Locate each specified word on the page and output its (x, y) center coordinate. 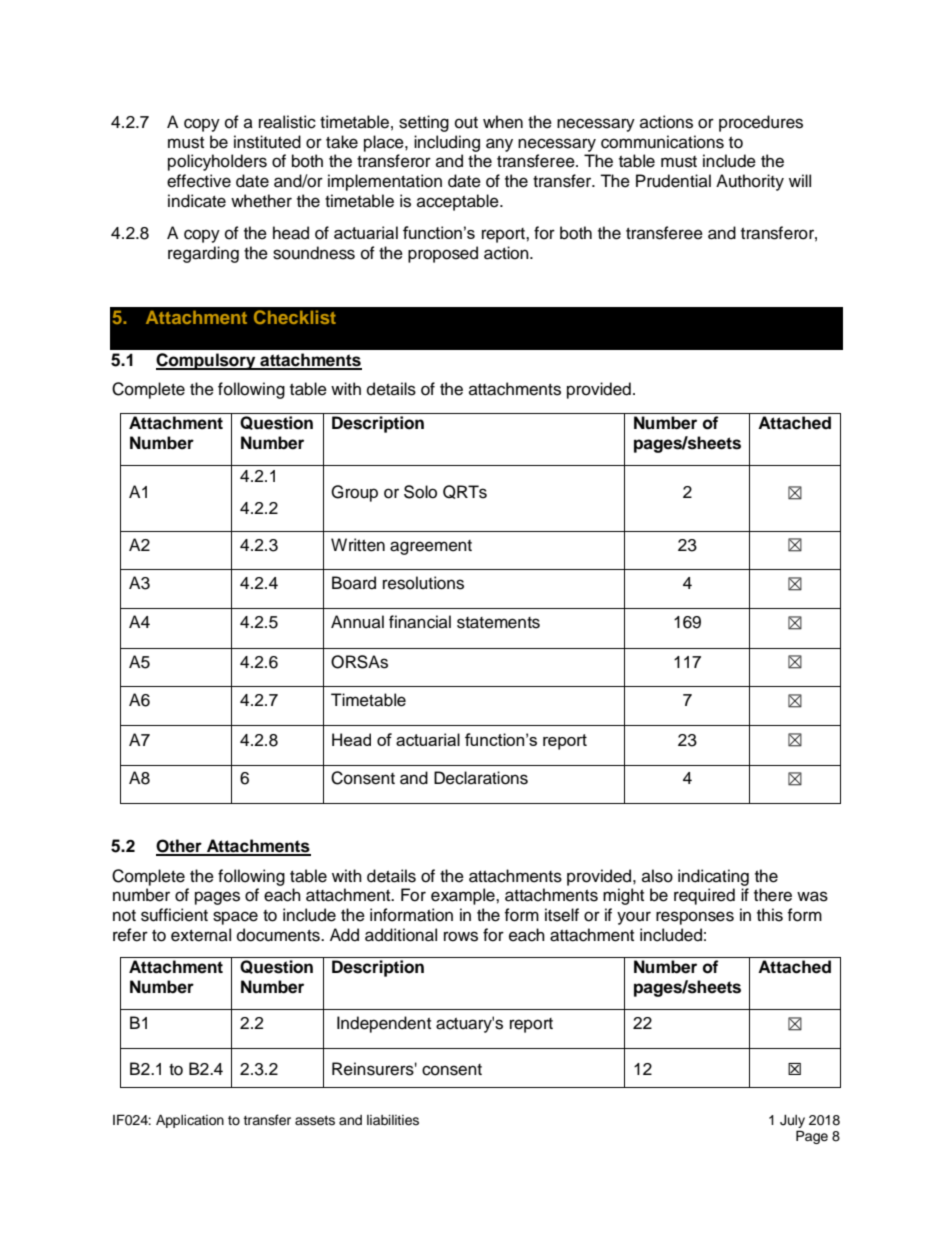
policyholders (217, 162)
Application (190, 1121)
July (792, 1121)
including (447, 143)
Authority (750, 182)
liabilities (393, 1120)
